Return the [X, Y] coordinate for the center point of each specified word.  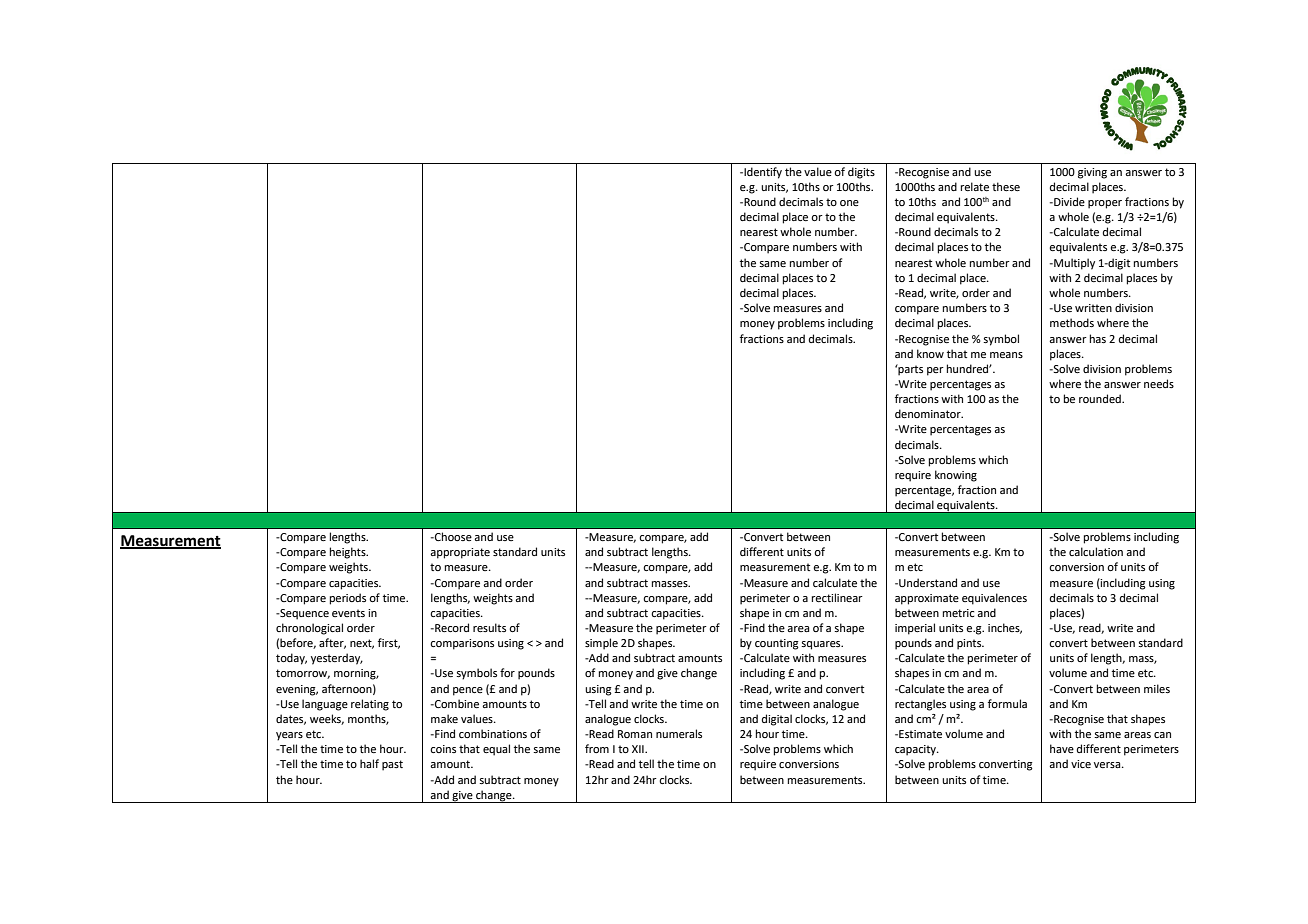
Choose [452, 536]
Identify [762, 173]
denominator [929, 413]
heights [349, 553]
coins [443, 749]
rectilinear [837, 597]
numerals [679, 733]
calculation [1096, 551]
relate [975, 186]
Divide [1068, 201]
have [1062, 748]
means [1006, 355]
